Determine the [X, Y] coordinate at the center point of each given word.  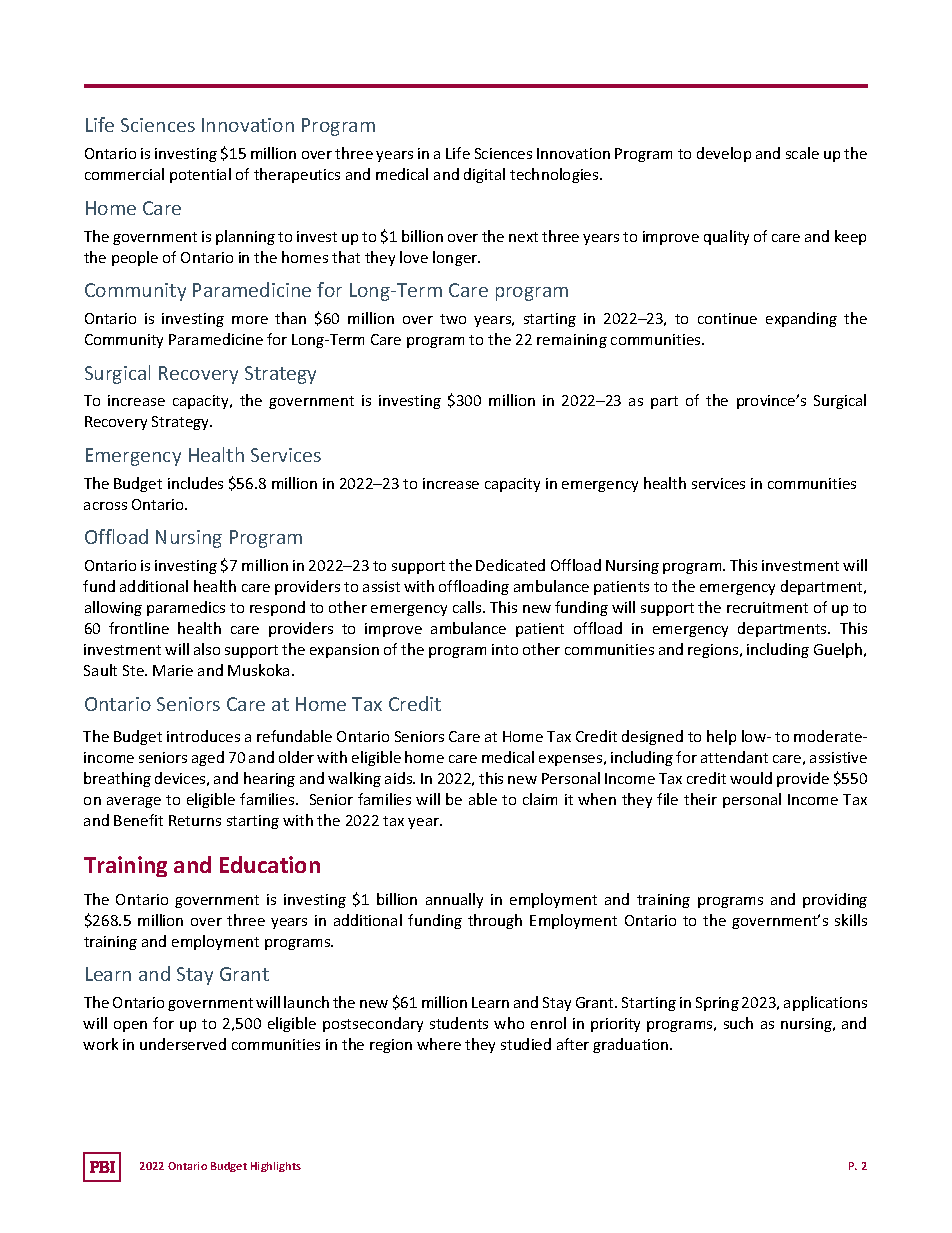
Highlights [276, 1167]
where [439, 1044]
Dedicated [510, 565]
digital [484, 175]
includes [195, 483]
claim [540, 799]
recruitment [767, 607]
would [751, 778]
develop [724, 154]
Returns [195, 820]
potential [200, 175]
